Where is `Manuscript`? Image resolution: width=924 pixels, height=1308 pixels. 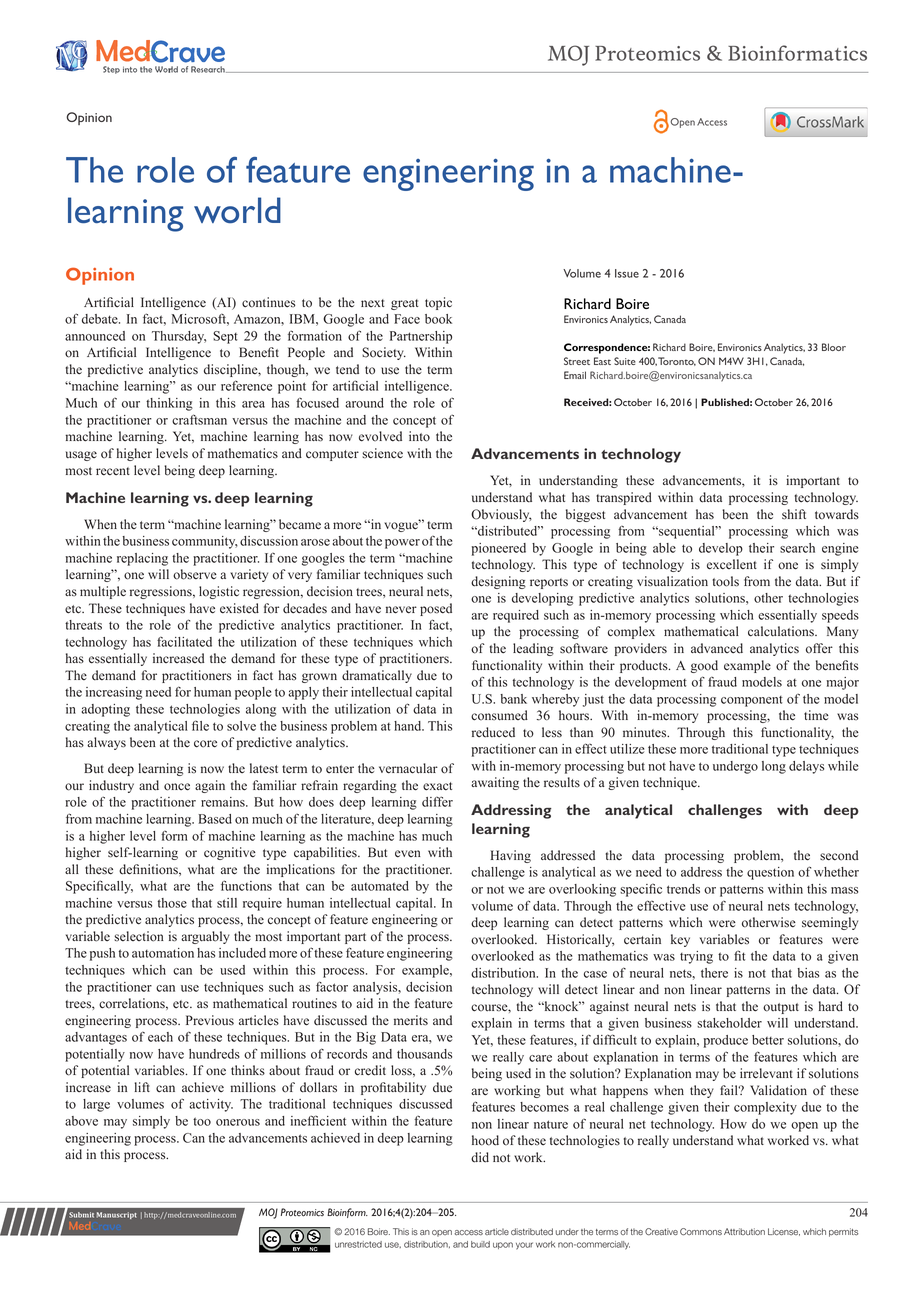 Manuscript is located at coordinates (117, 1215).
